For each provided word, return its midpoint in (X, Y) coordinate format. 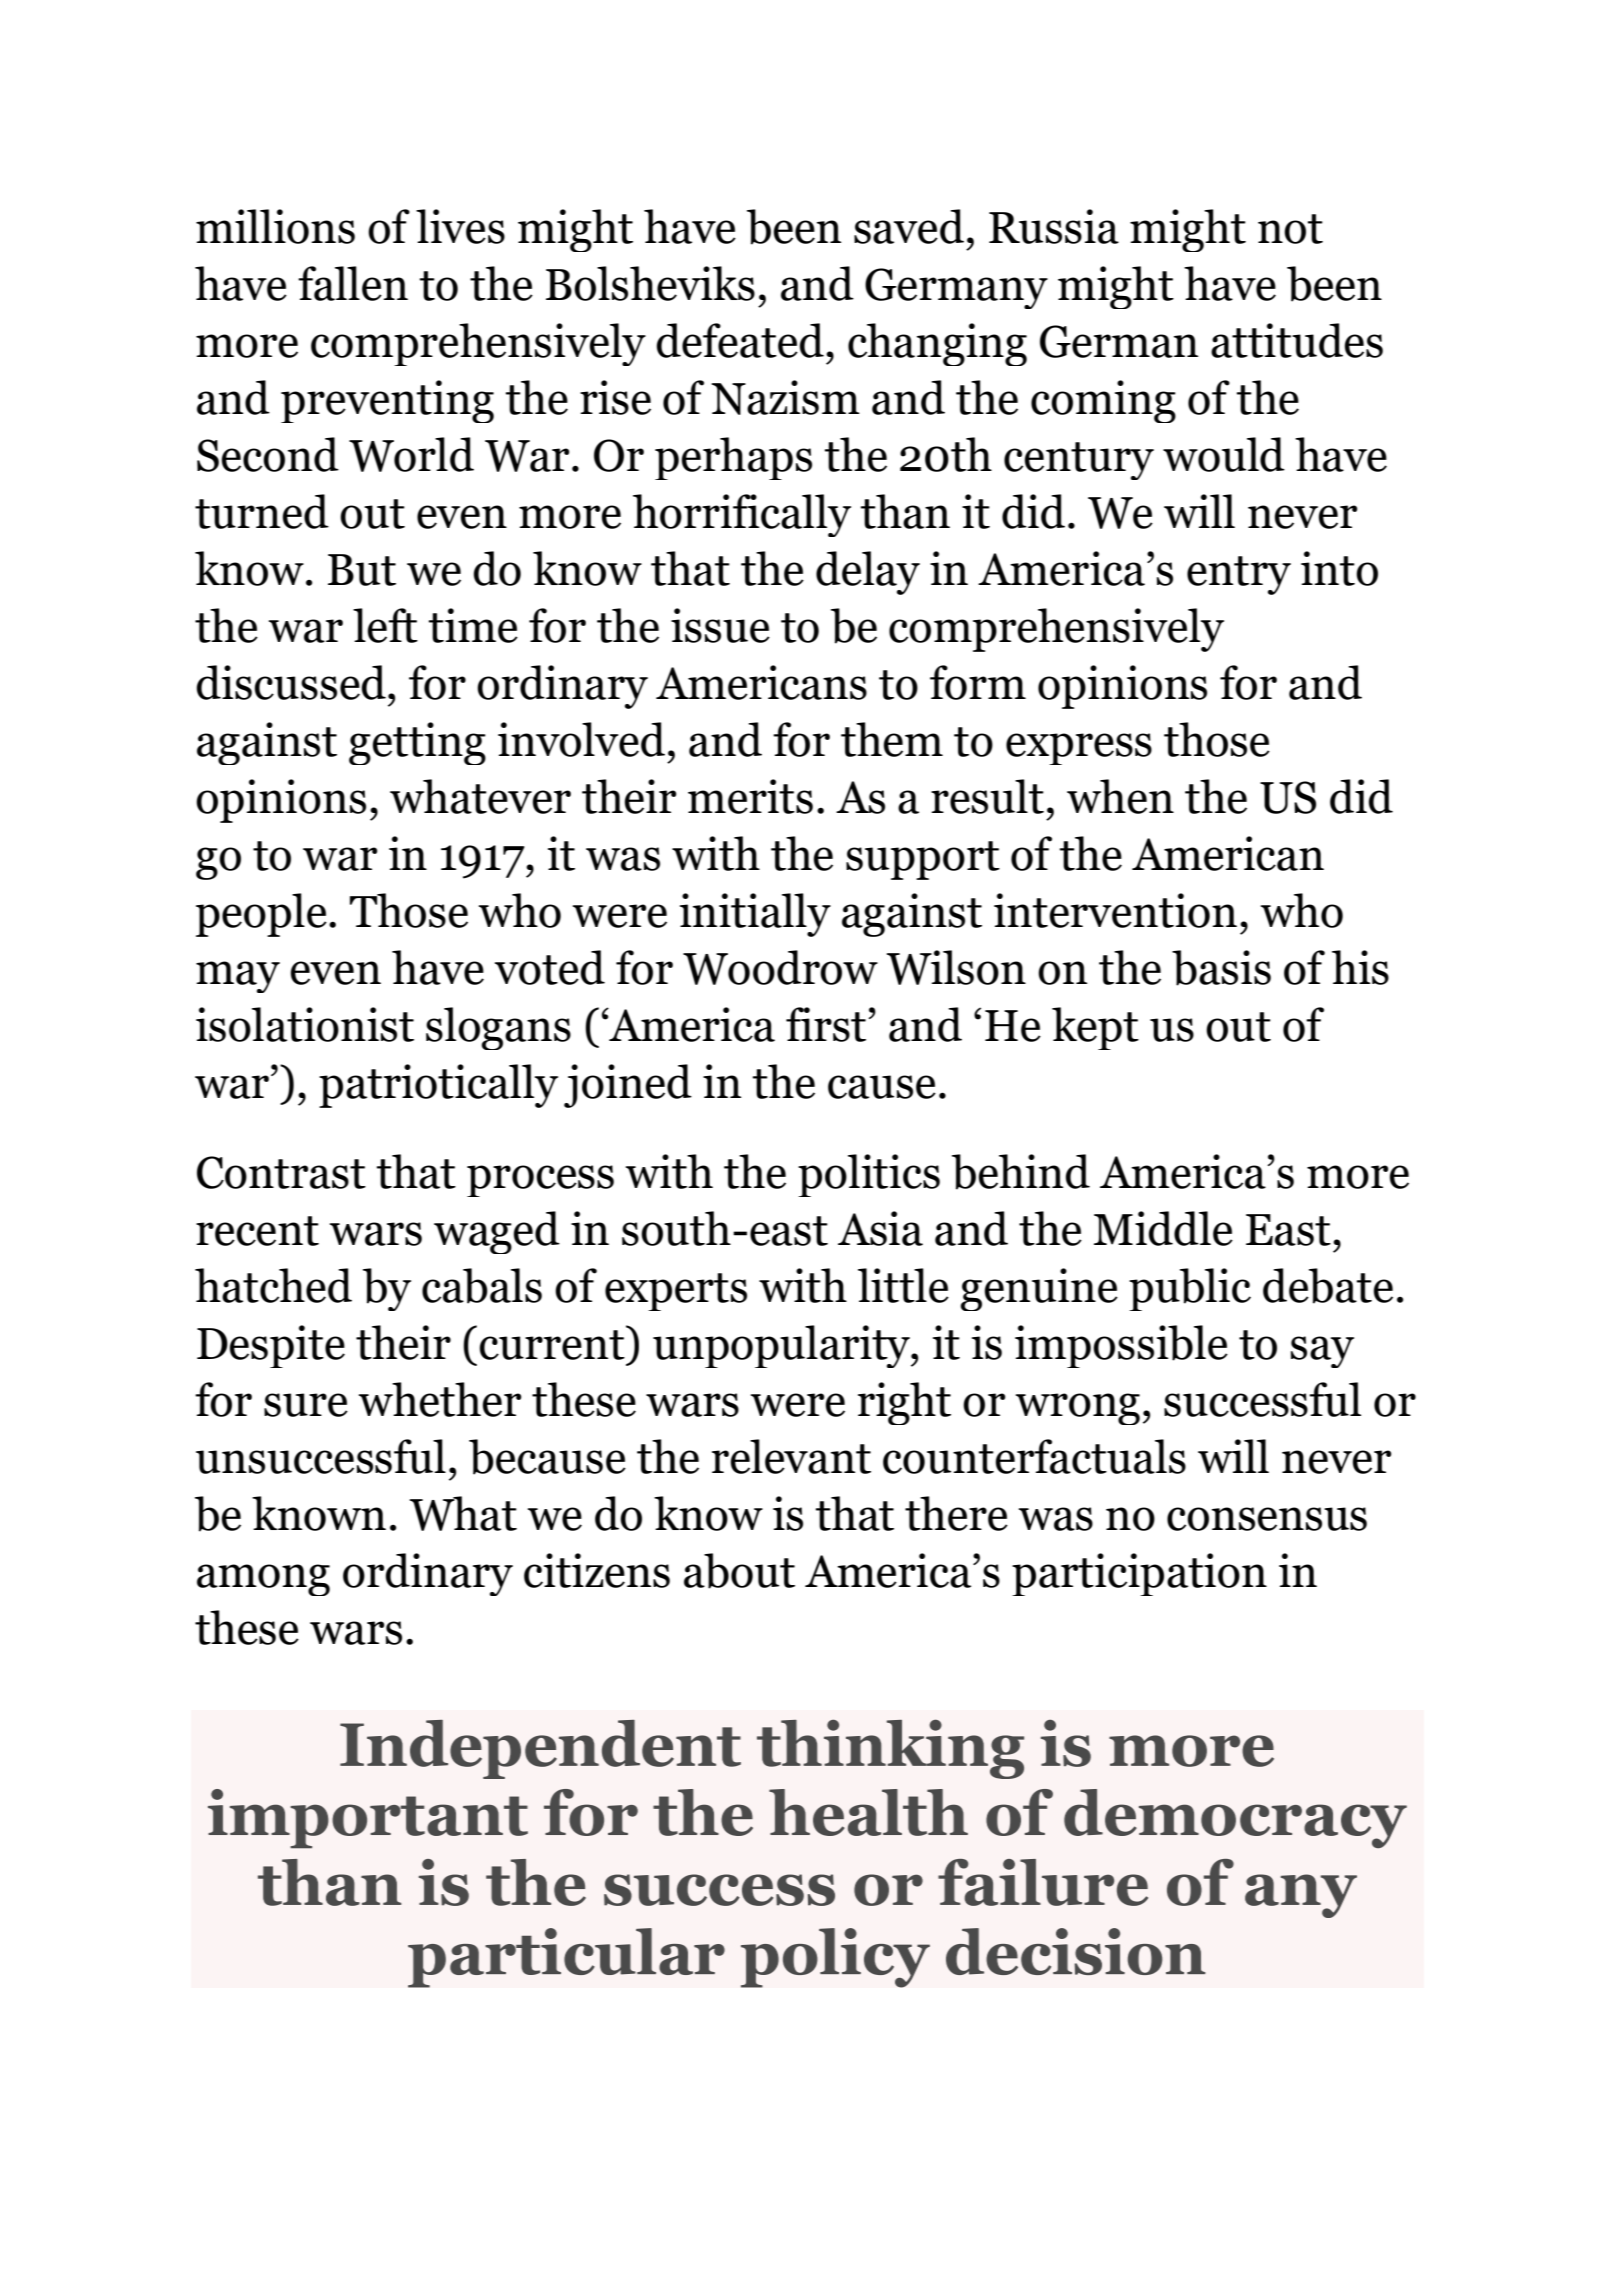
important (368, 1819)
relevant (791, 1456)
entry (1239, 575)
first (827, 1024)
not (1290, 229)
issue (720, 625)
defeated (740, 340)
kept (1095, 1028)
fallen (353, 283)
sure (306, 1405)
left (385, 625)
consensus (1267, 1519)
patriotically (438, 1086)
